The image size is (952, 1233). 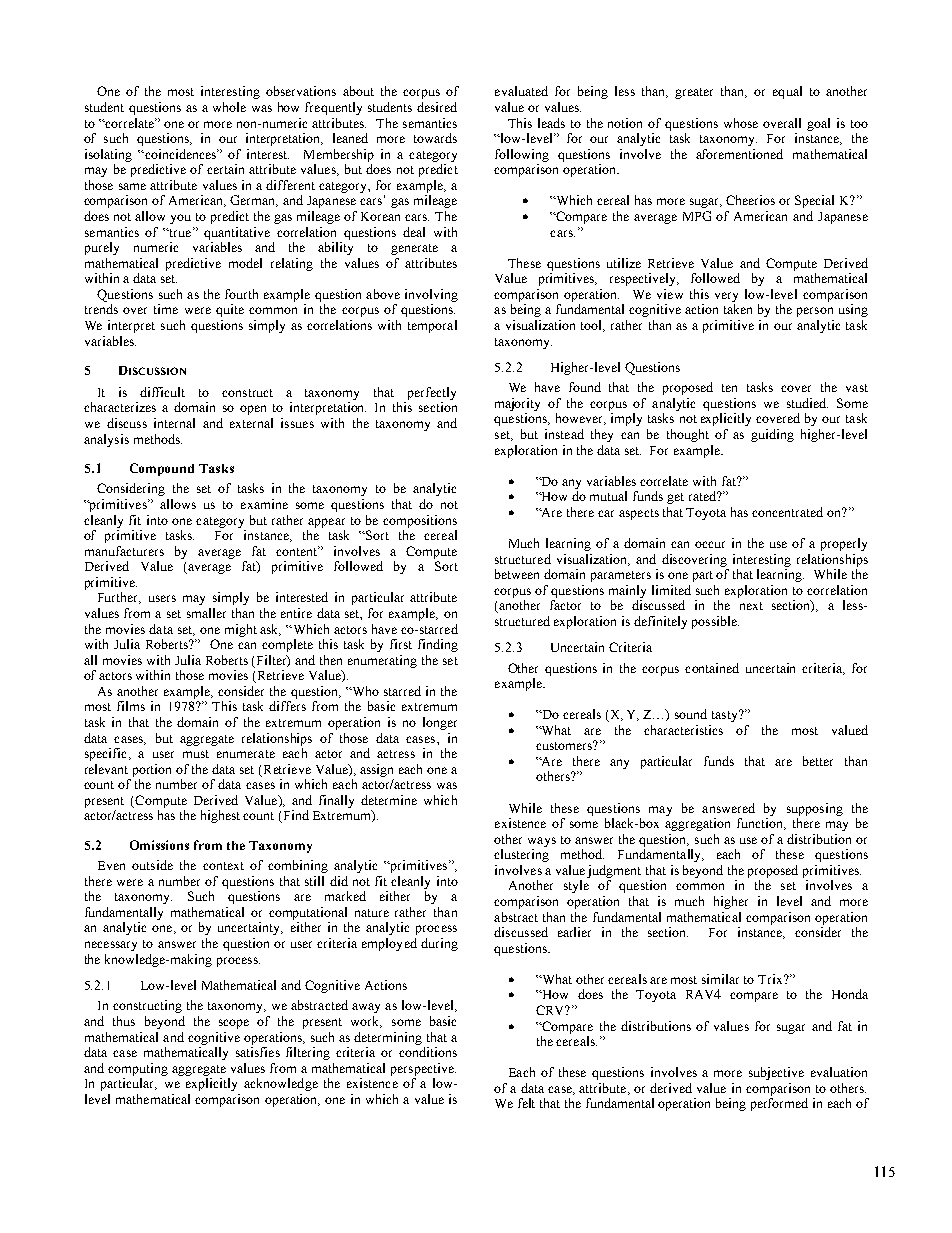 I want to click on subjective, so click(x=776, y=1073).
